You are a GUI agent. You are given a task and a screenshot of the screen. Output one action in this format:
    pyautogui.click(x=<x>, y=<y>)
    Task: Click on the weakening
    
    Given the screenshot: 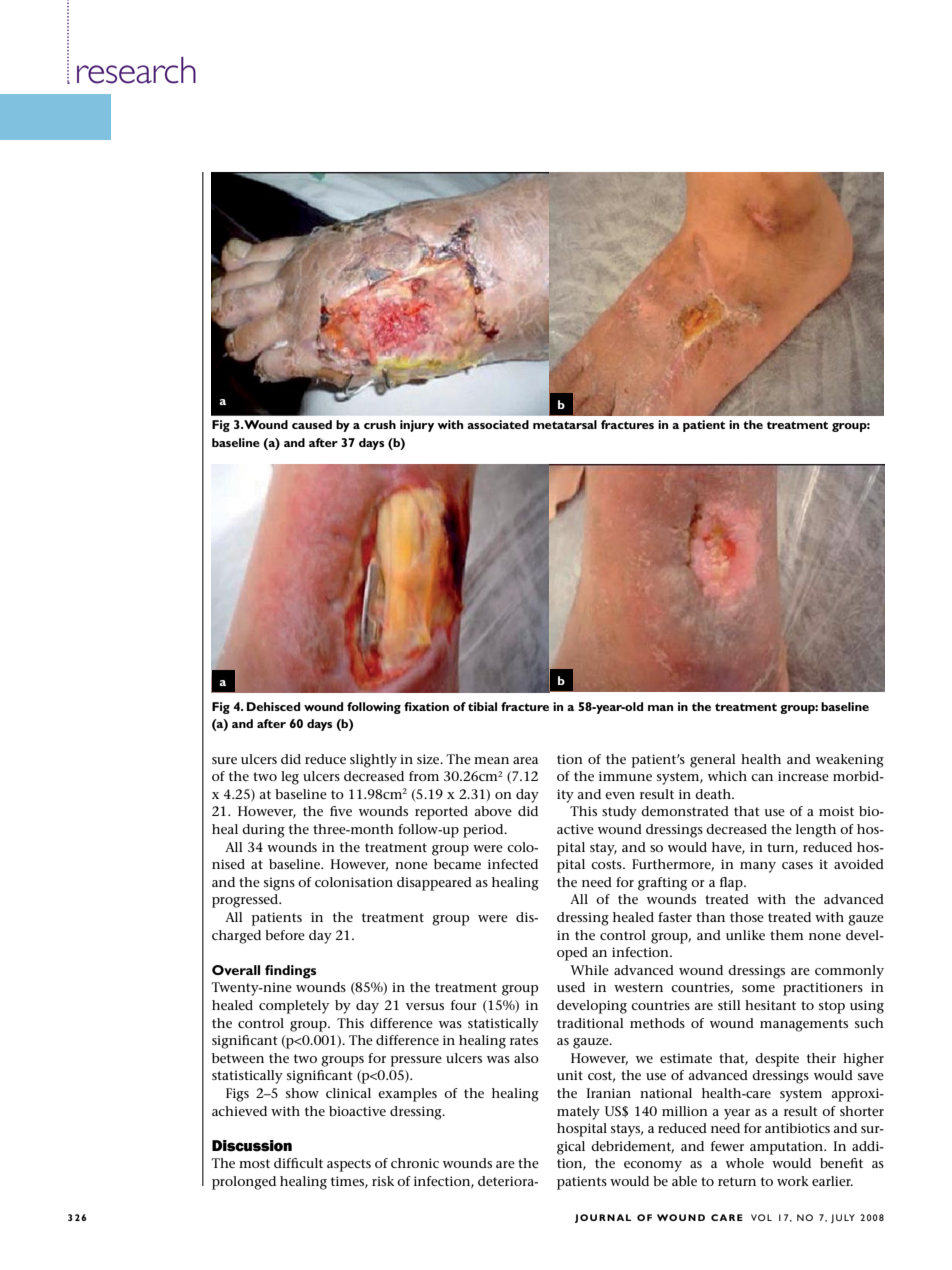 What is the action you would take?
    pyautogui.click(x=850, y=761)
